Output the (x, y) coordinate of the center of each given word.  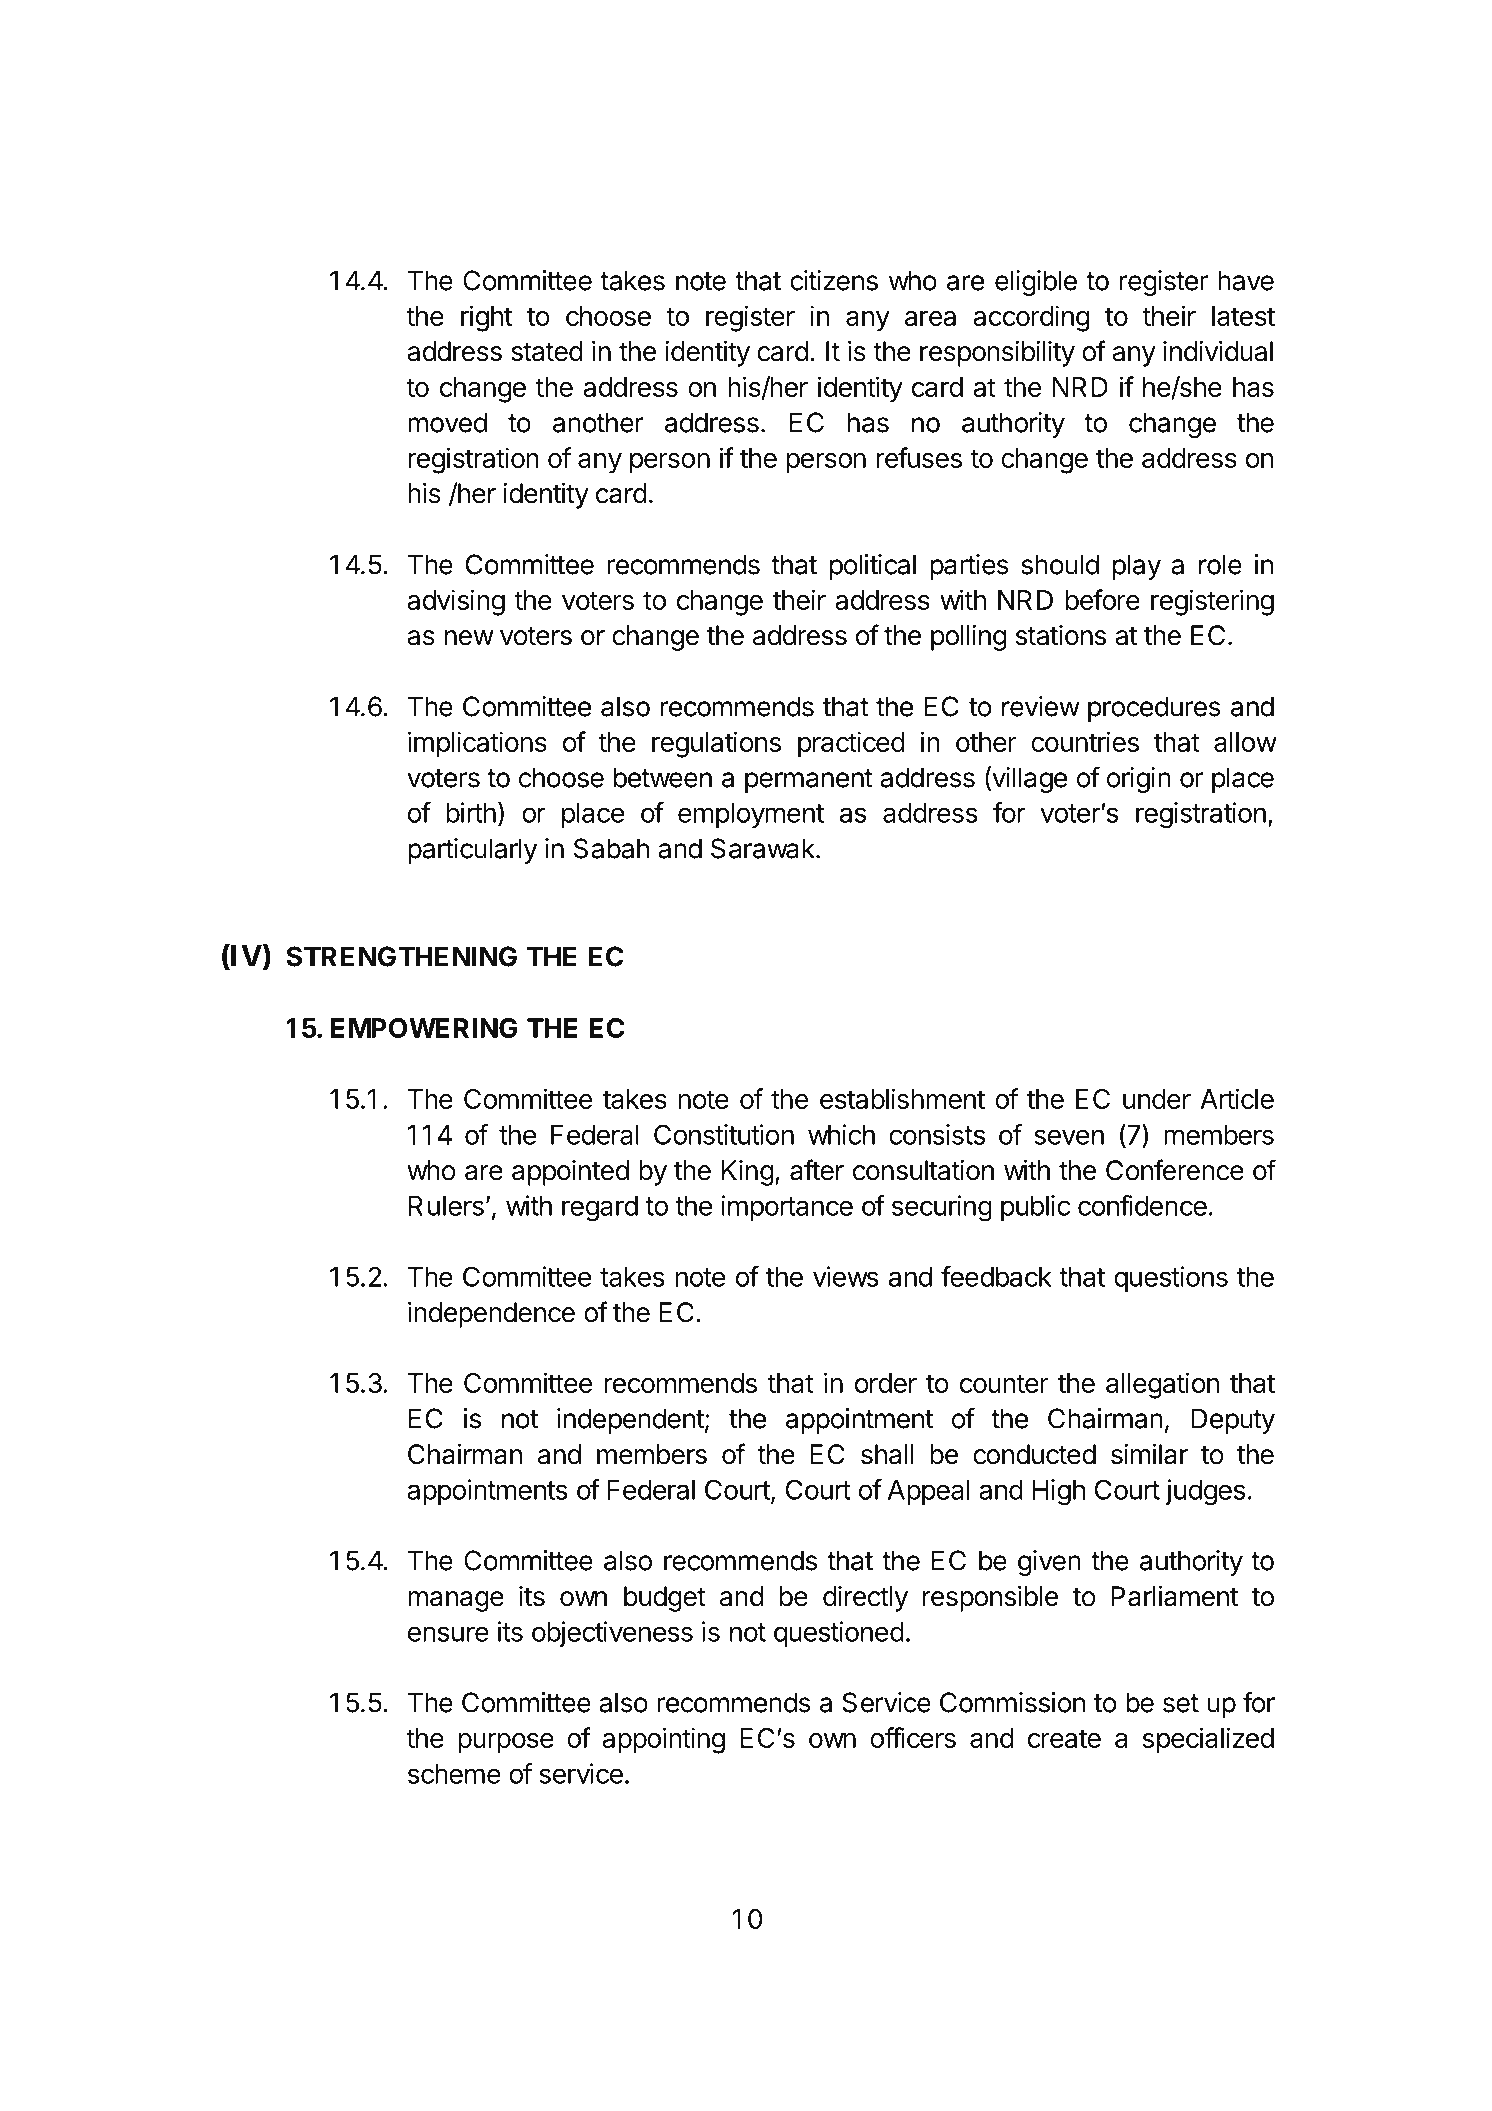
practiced (851, 744)
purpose (506, 1743)
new (469, 638)
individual (1218, 351)
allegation (1162, 1385)
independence (491, 1315)
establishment (902, 1098)
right (486, 318)
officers (913, 1737)
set (1181, 1703)
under (1157, 1099)
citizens (834, 280)
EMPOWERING (424, 1028)
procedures (1154, 709)
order (886, 1383)
